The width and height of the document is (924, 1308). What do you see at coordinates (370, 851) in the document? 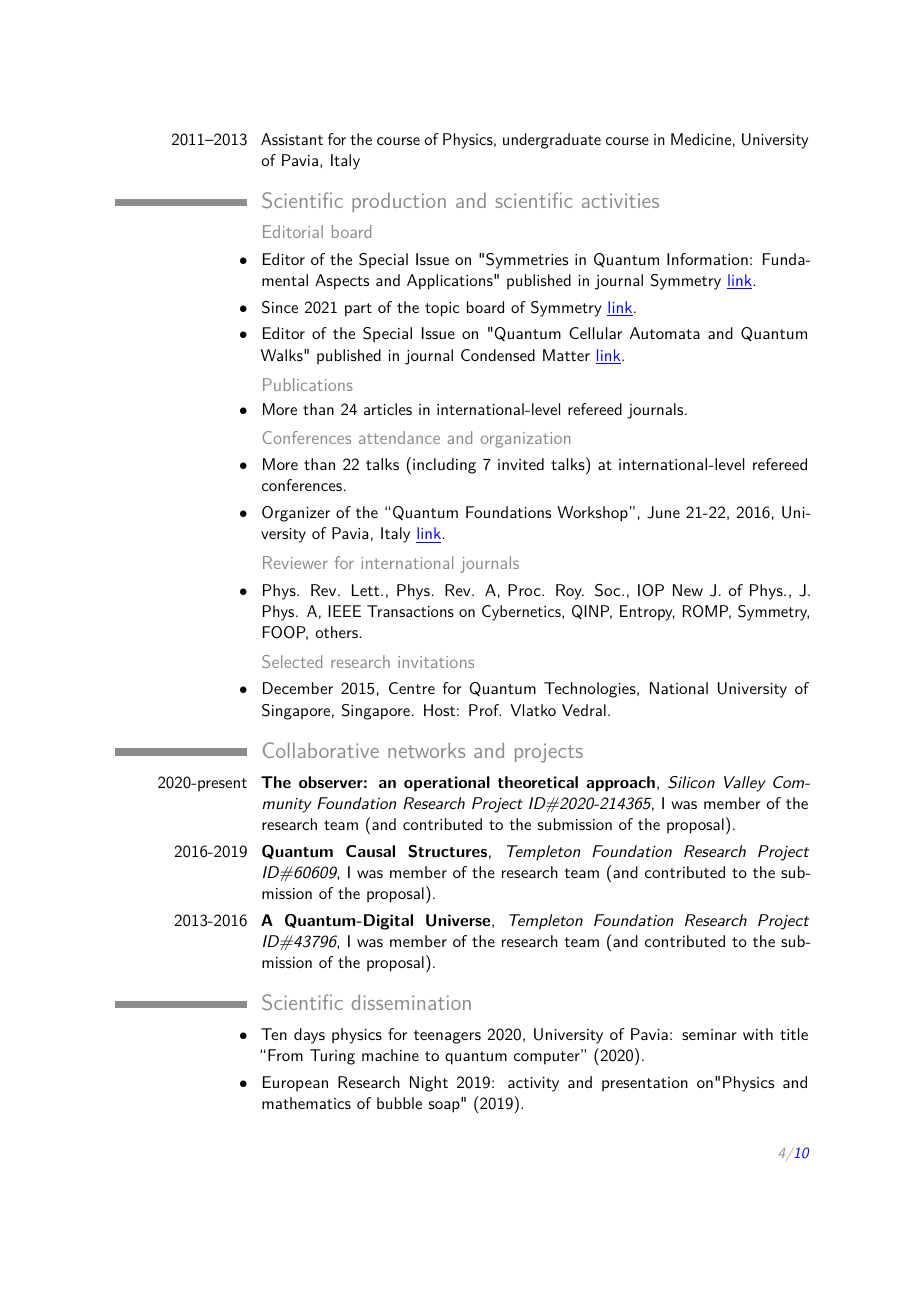
I see `Causal` at bounding box center [370, 851].
